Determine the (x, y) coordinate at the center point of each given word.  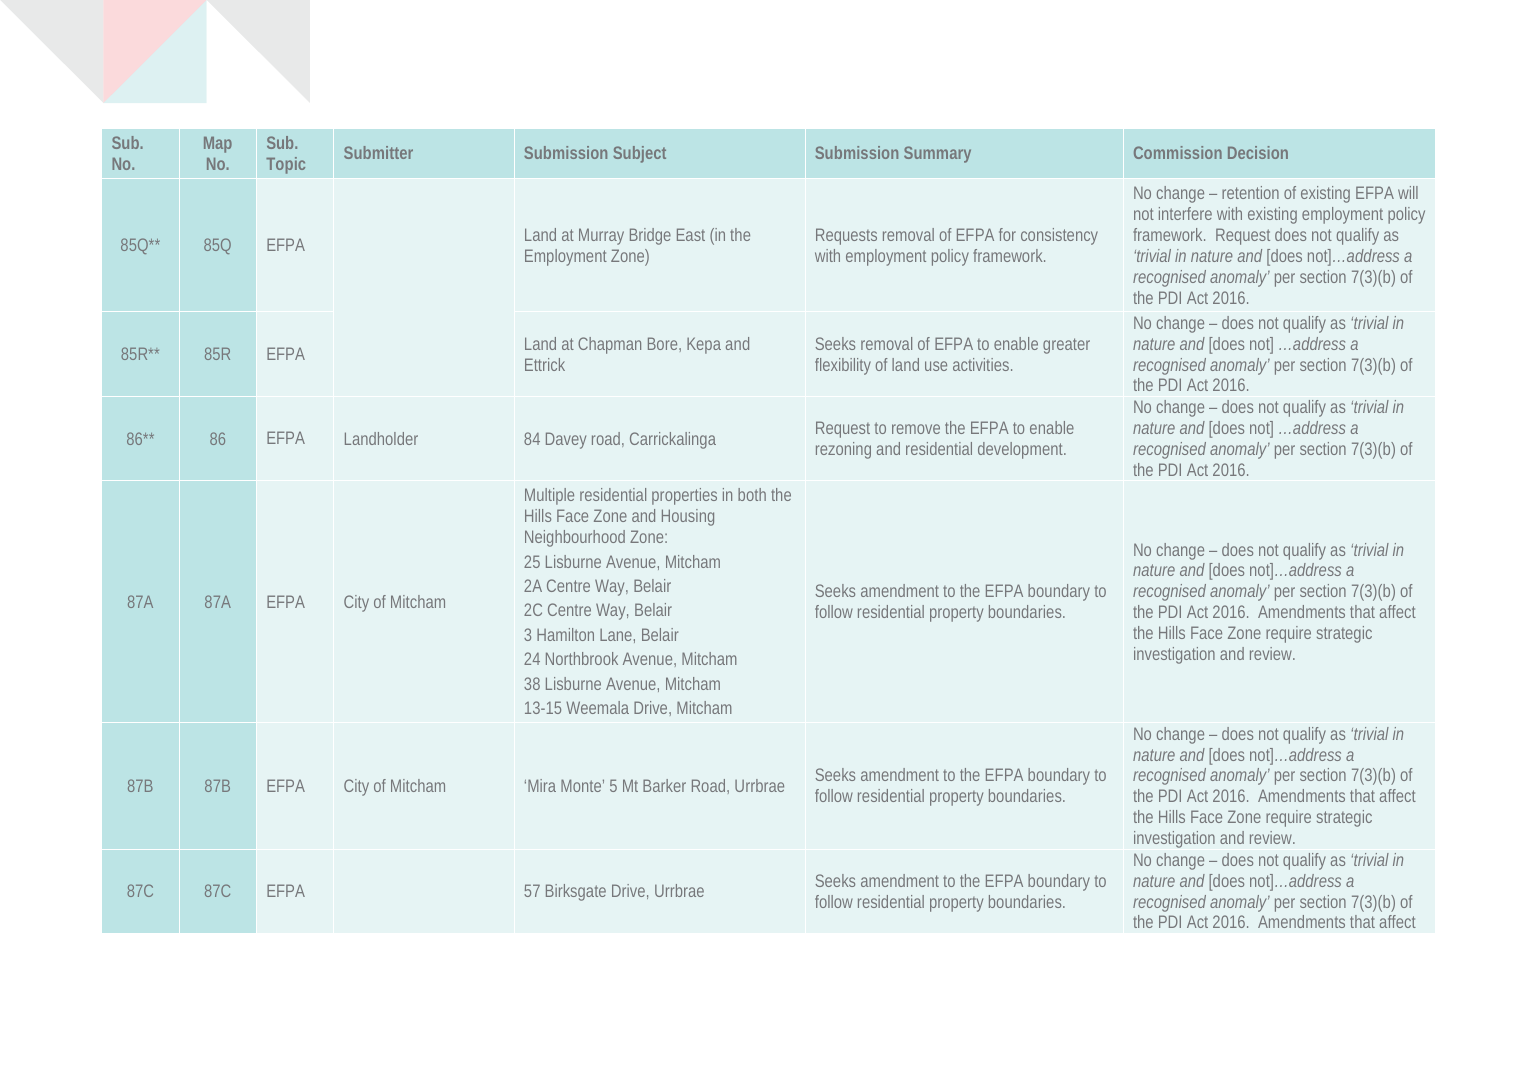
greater (1066, 346)
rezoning (843, 450)
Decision (1258, 152)
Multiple (549, 496)
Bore (664, 344)
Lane (617, 636)
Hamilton (565, 634)
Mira (542, 785)
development (1022, 450)
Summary (937, 154)
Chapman (609, 345)
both (752, 494)
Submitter (378, 152)
